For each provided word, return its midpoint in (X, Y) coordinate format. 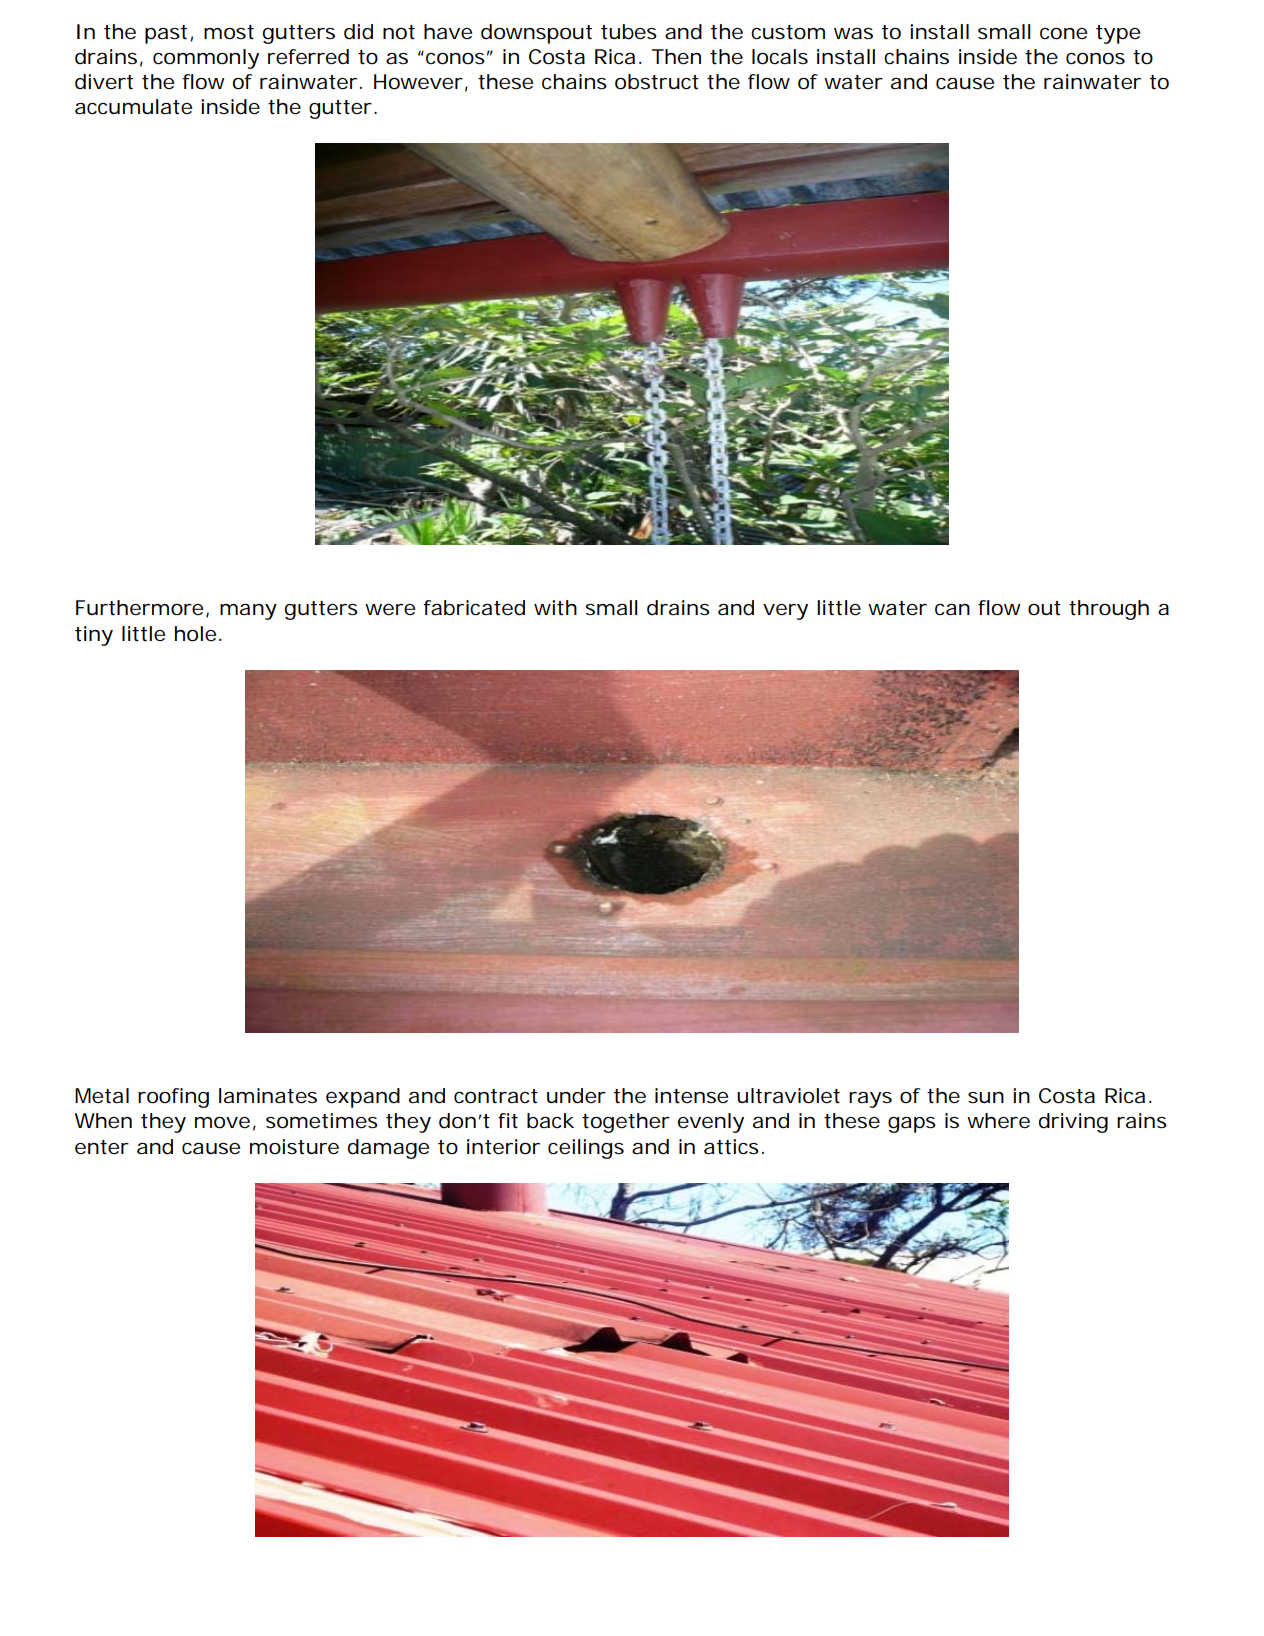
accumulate (133, 107)
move (222, 1123)
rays (870, 1100)
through (1109, 610)
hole (195, 634)
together (626, 1123)
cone (1063, 34)
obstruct (657, 82)
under (576, 1096)
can (952, 610)
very (785, 612)
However (418, 82)
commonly (206, 59)
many (248, 612)
